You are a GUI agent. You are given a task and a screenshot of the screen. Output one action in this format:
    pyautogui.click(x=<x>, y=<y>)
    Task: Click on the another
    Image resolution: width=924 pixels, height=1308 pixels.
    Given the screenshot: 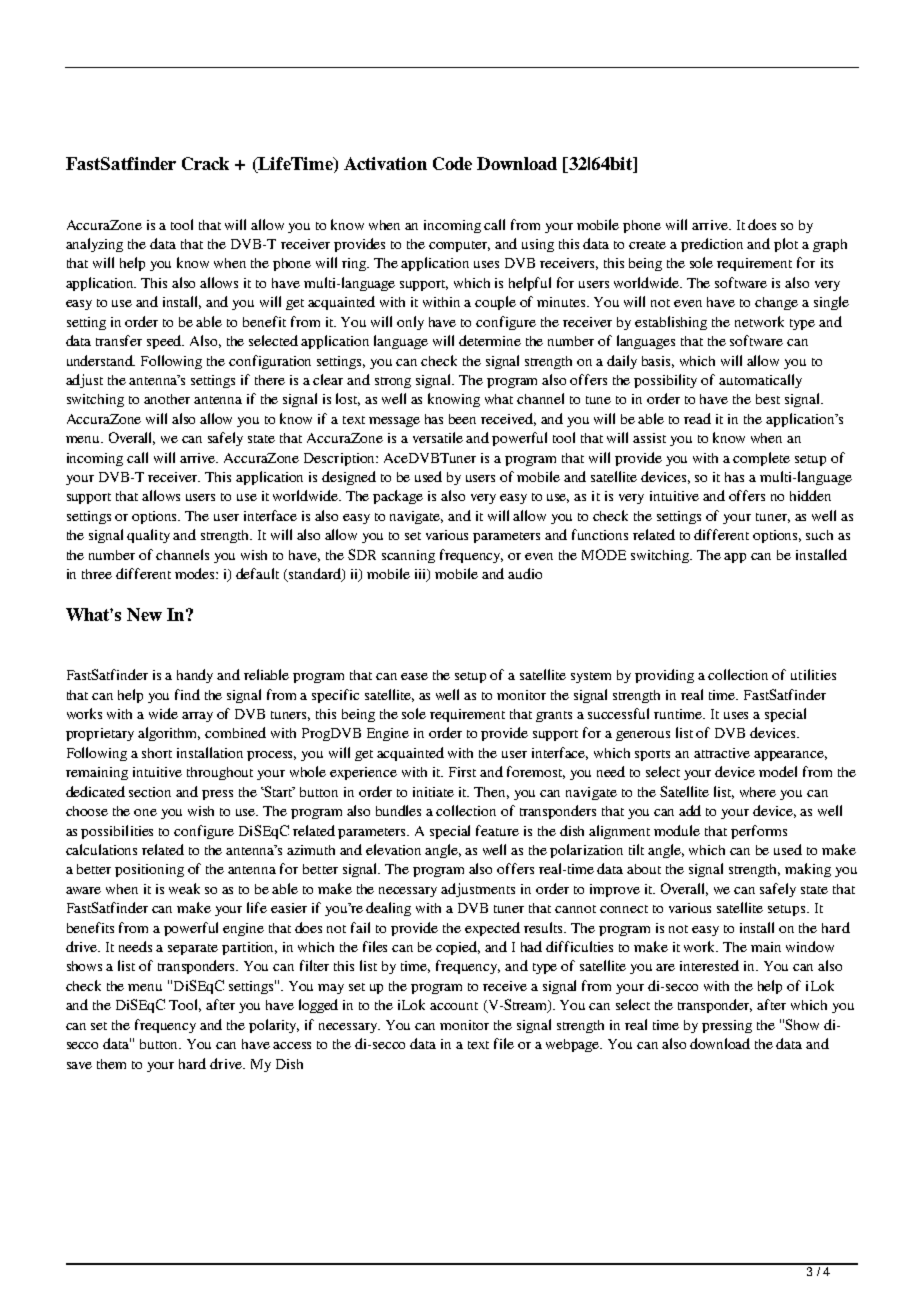 What is the action you would take?
    pyautogui.click(x=167, y=399)
